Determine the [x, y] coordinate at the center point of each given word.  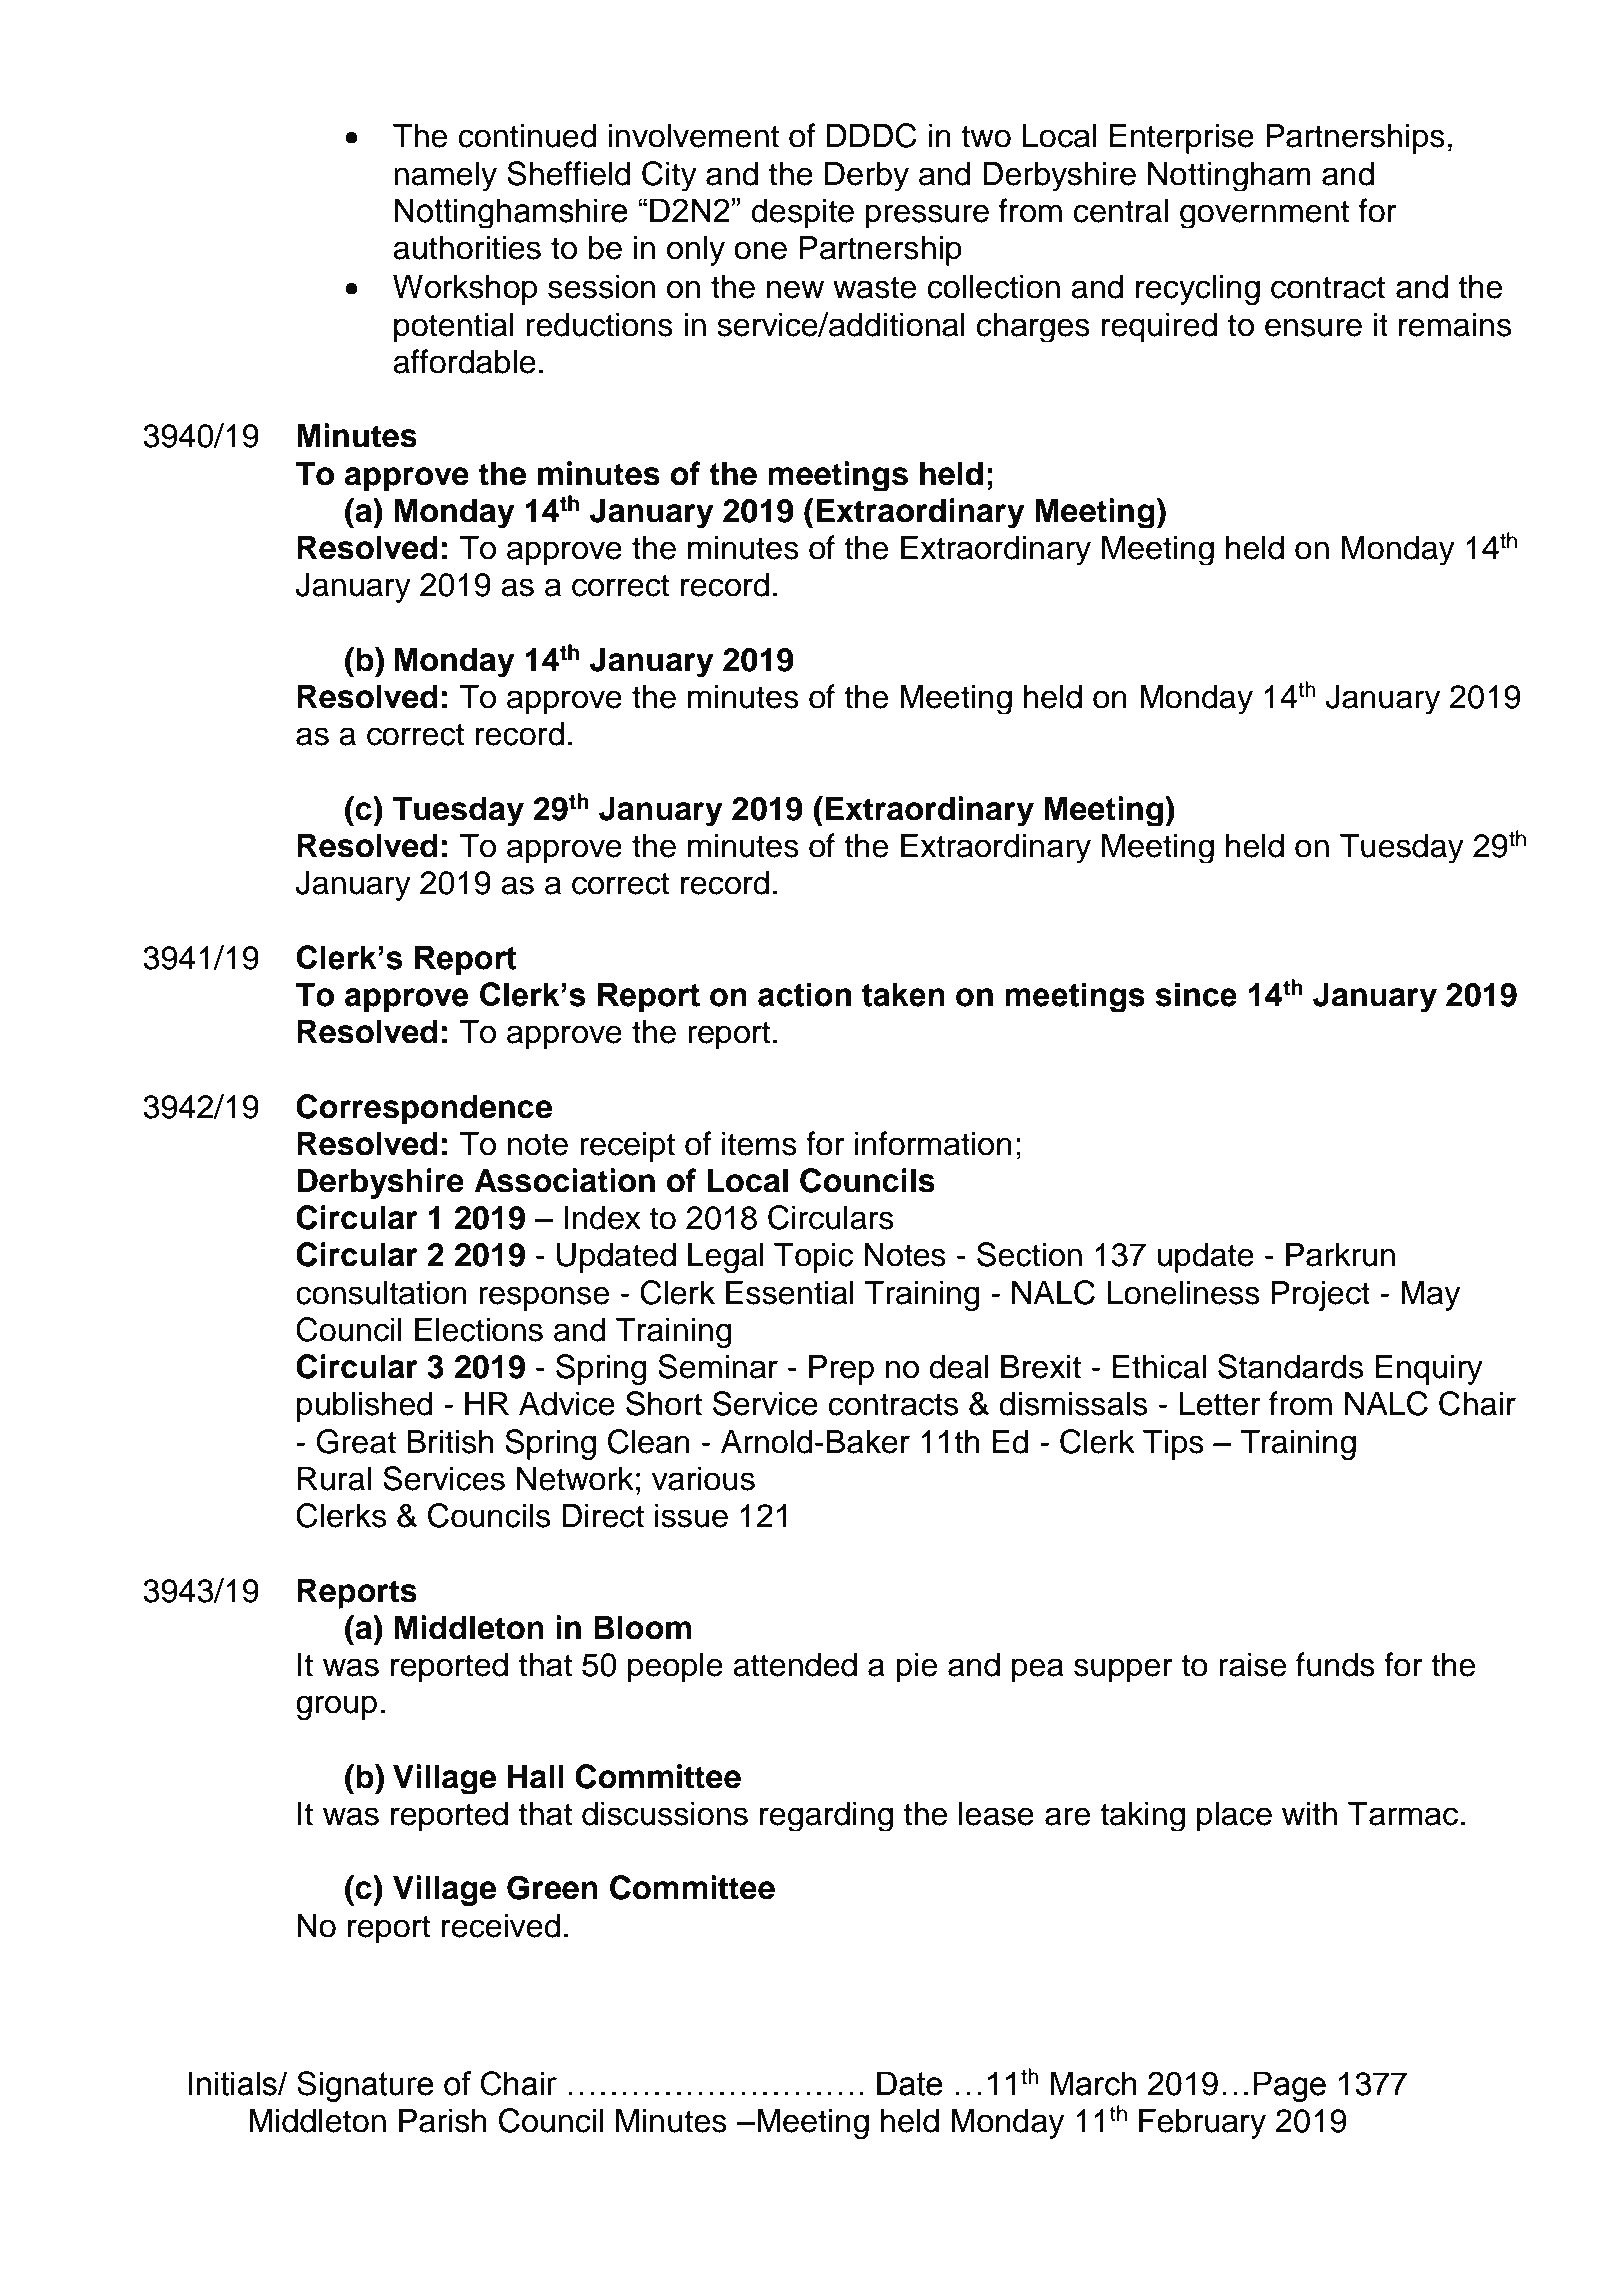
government [1264, 214]
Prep [841, 1369]
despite [802, 213]
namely [445, 176]
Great [356, 1441]
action [804, 994]
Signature [365, 2086]
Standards [1290, 1366]
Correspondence [424, 1109]
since [1196, 994]
